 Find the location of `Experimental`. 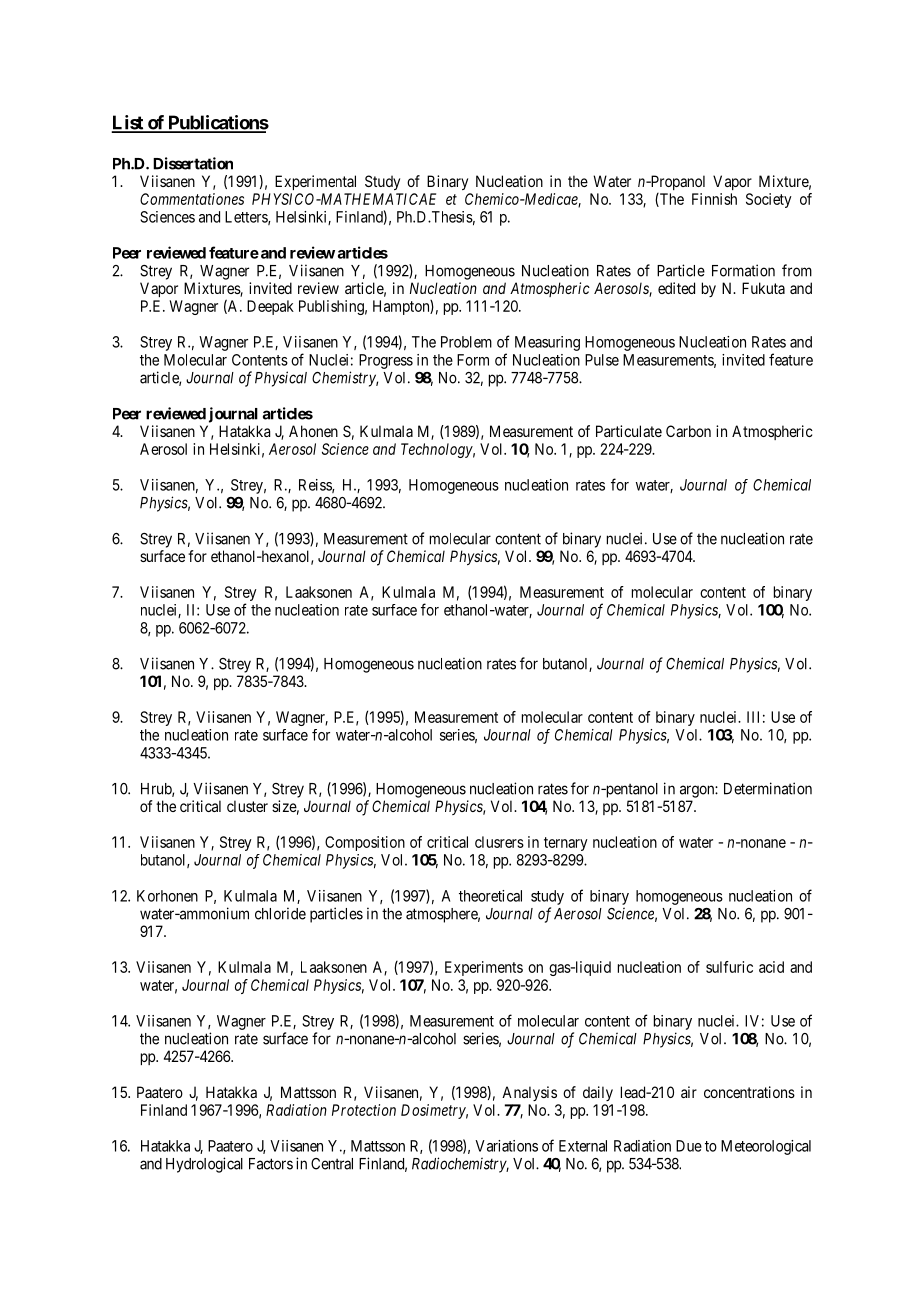

Experimental is located at coordinates (315, 182).
